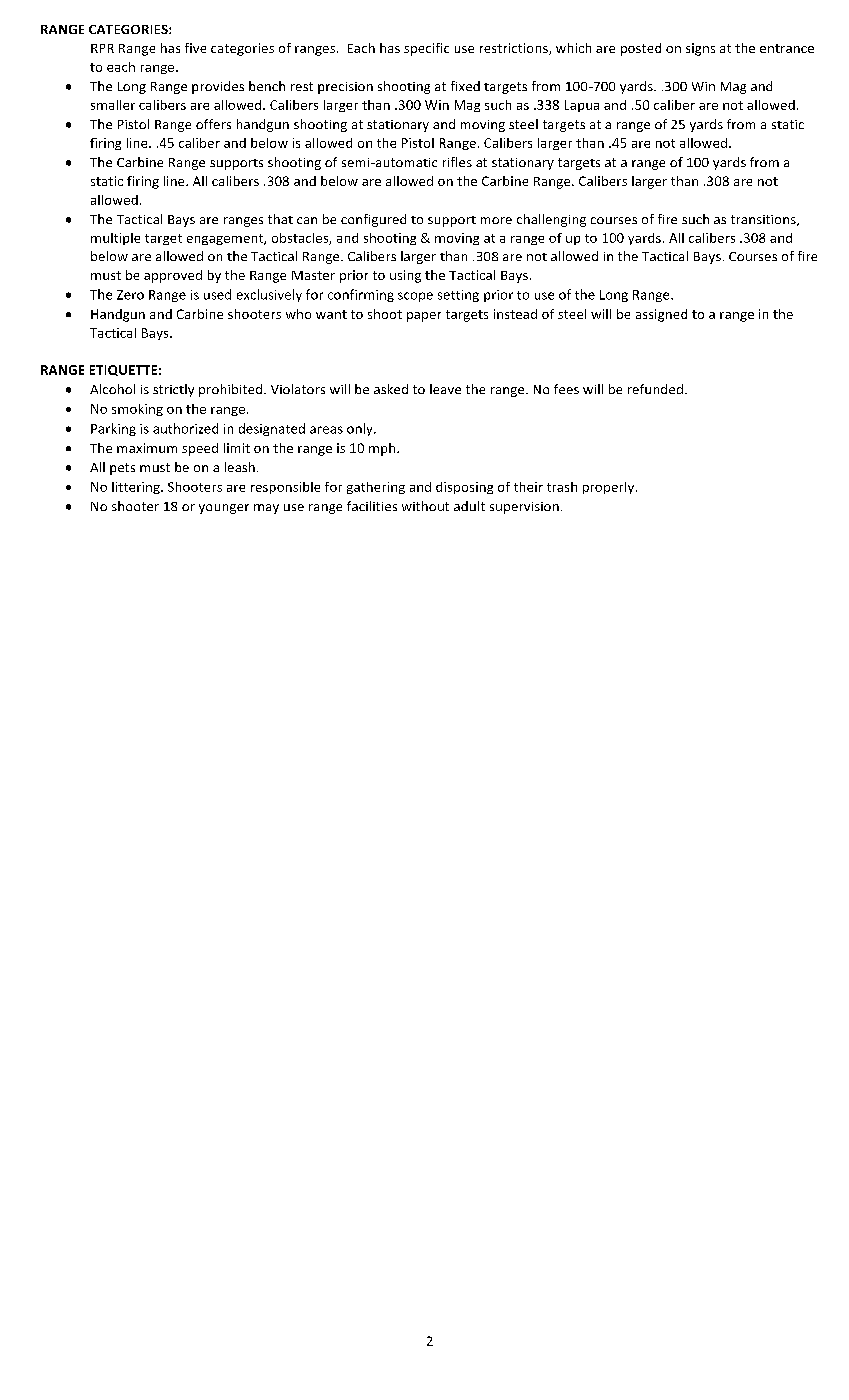 The image size is (849, 1400). I want to click on more, so click(496, 220).
